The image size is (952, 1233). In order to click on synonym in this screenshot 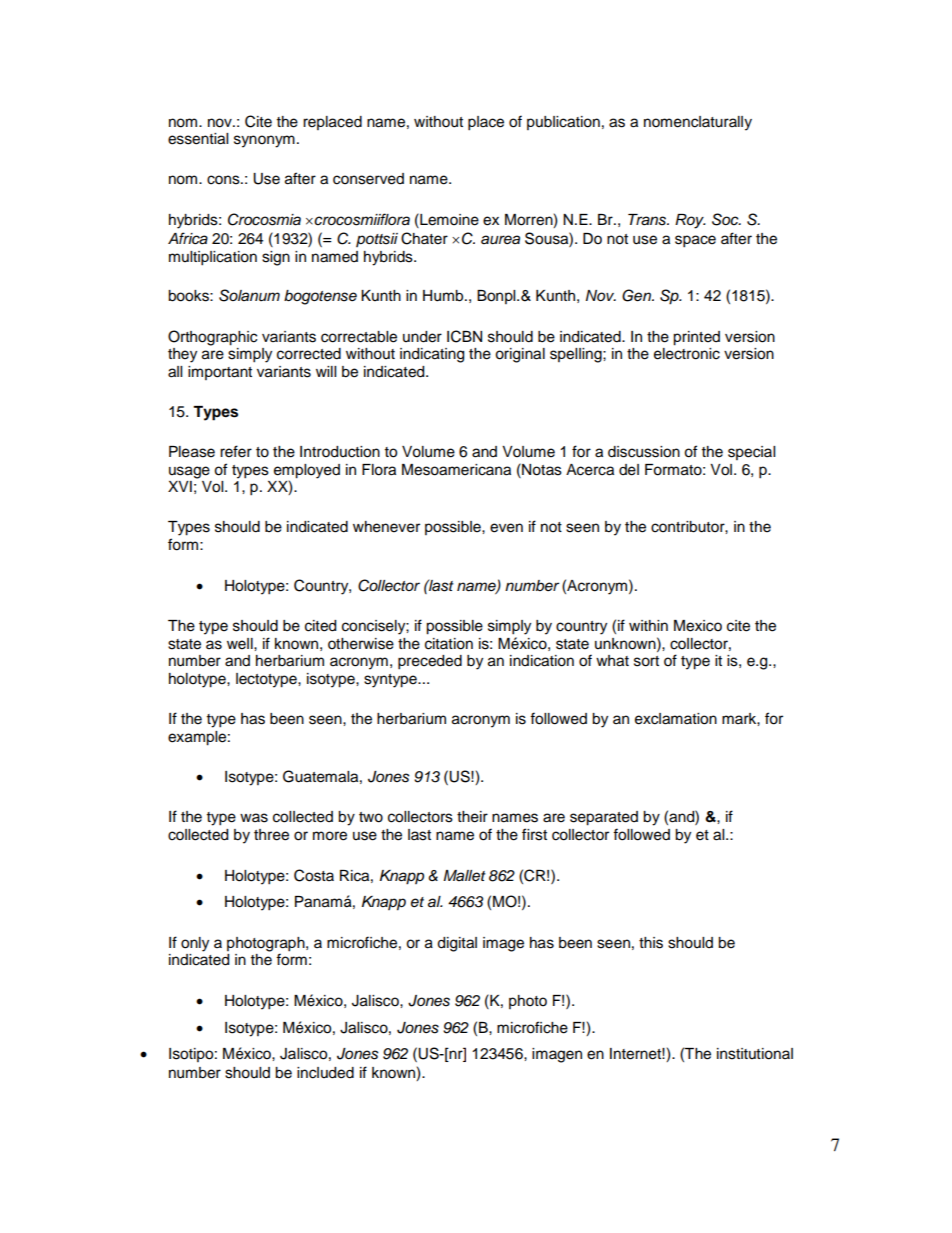, I will do `click(264, 141)`.
